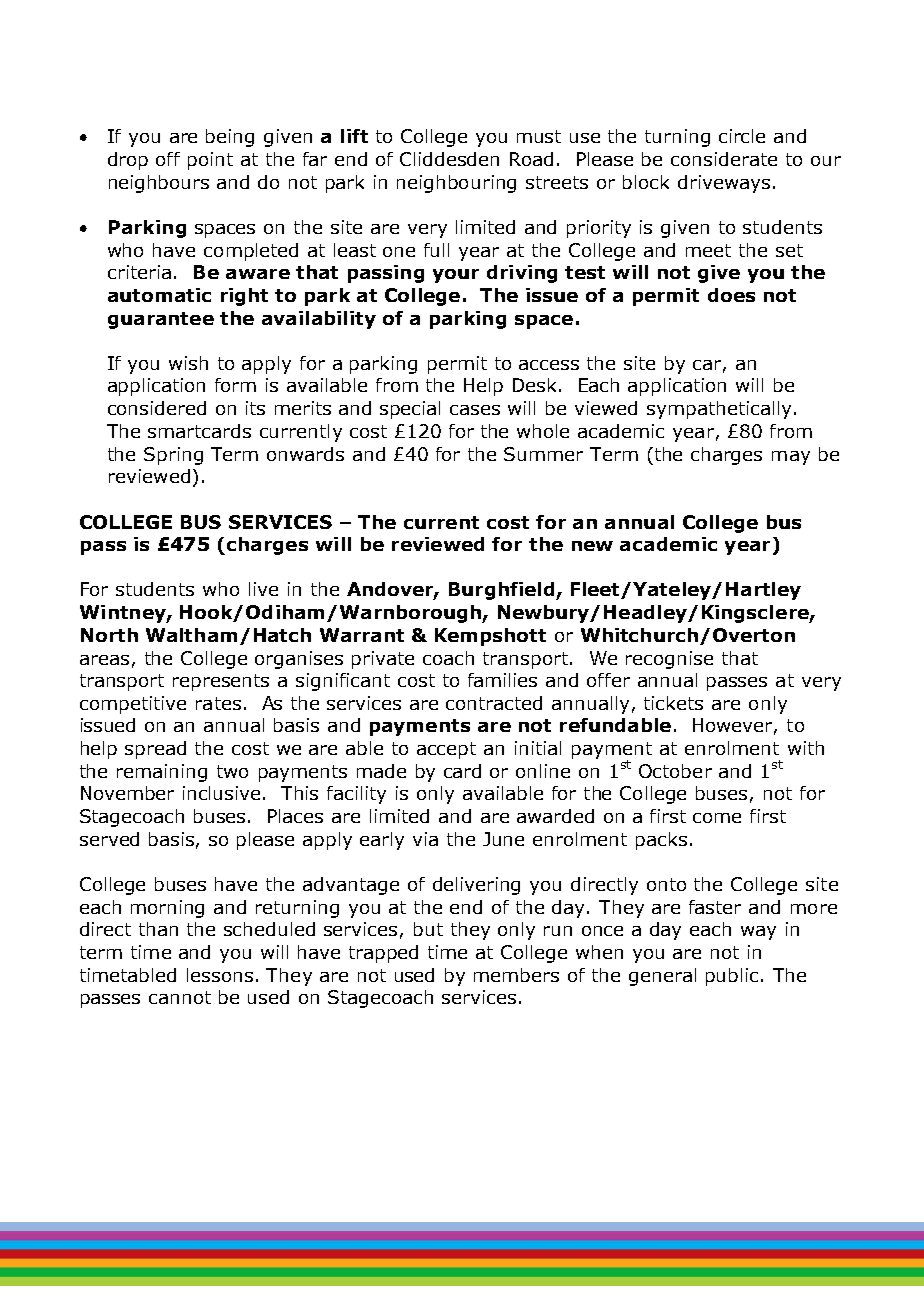 Image resolution: width=924 pixels, height=1308 pixels. I want to click on remaining, so click(162, 773).
